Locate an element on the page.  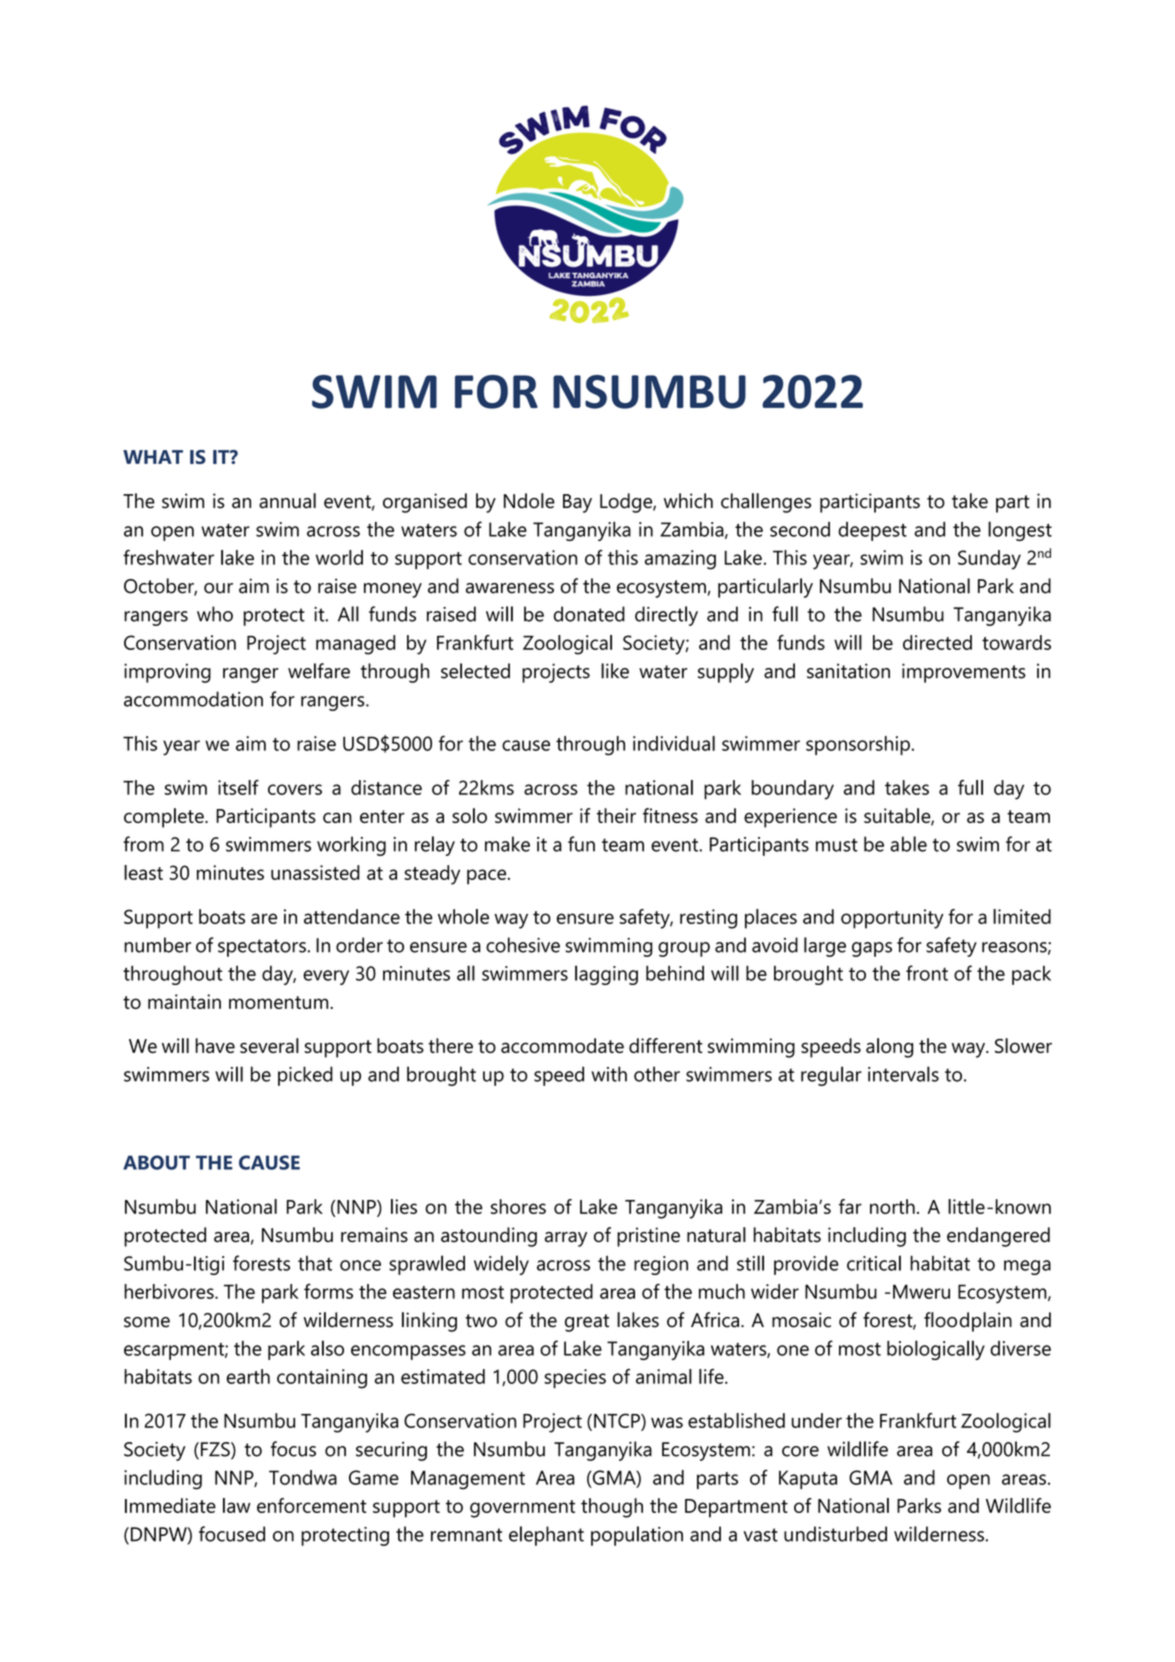
north is located at coordinates (892, 1206).
